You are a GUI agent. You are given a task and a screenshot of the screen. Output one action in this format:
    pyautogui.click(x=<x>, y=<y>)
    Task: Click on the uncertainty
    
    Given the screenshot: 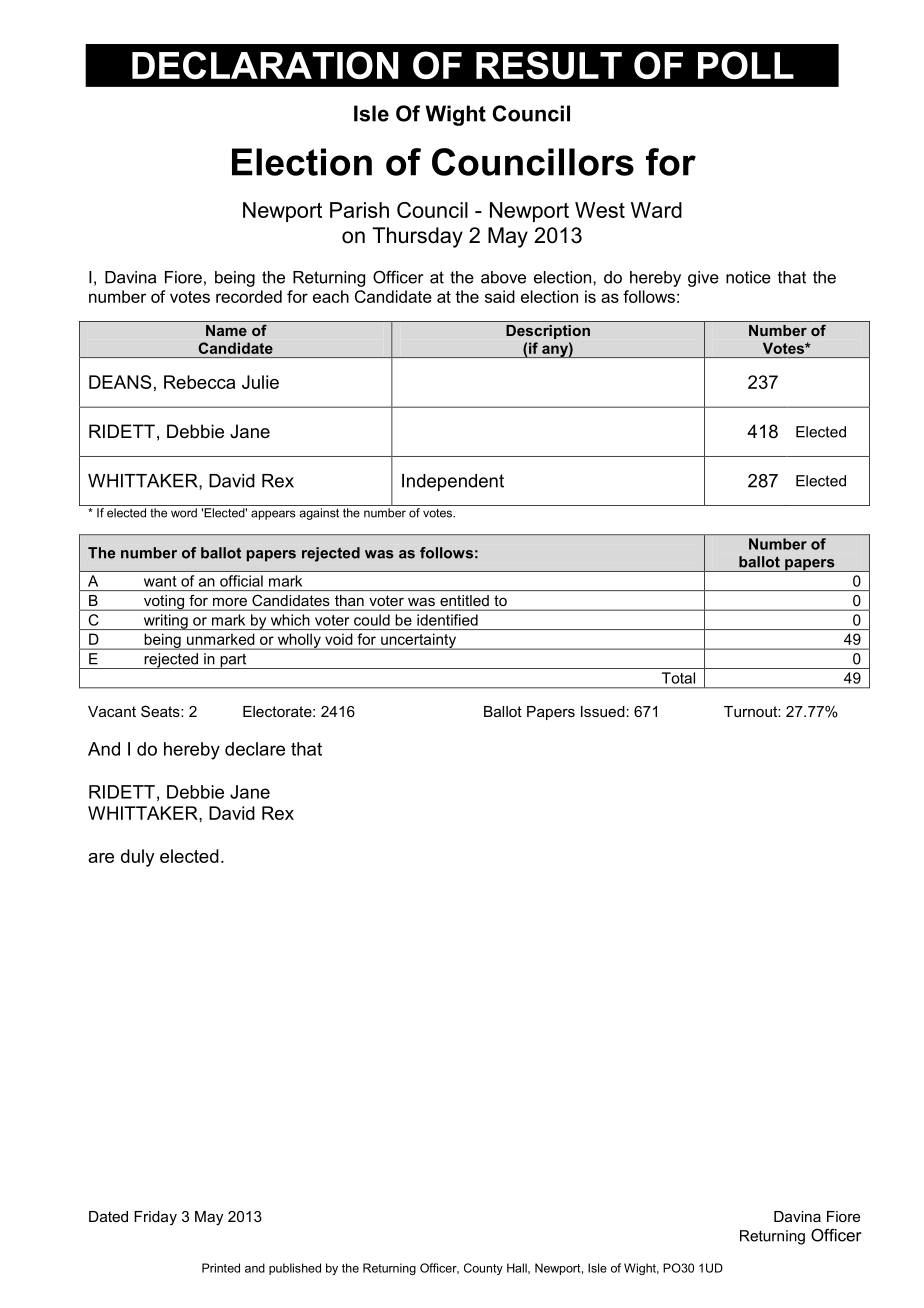 What is the action you would take?
    pyautogui.click(x=419, y=641)
